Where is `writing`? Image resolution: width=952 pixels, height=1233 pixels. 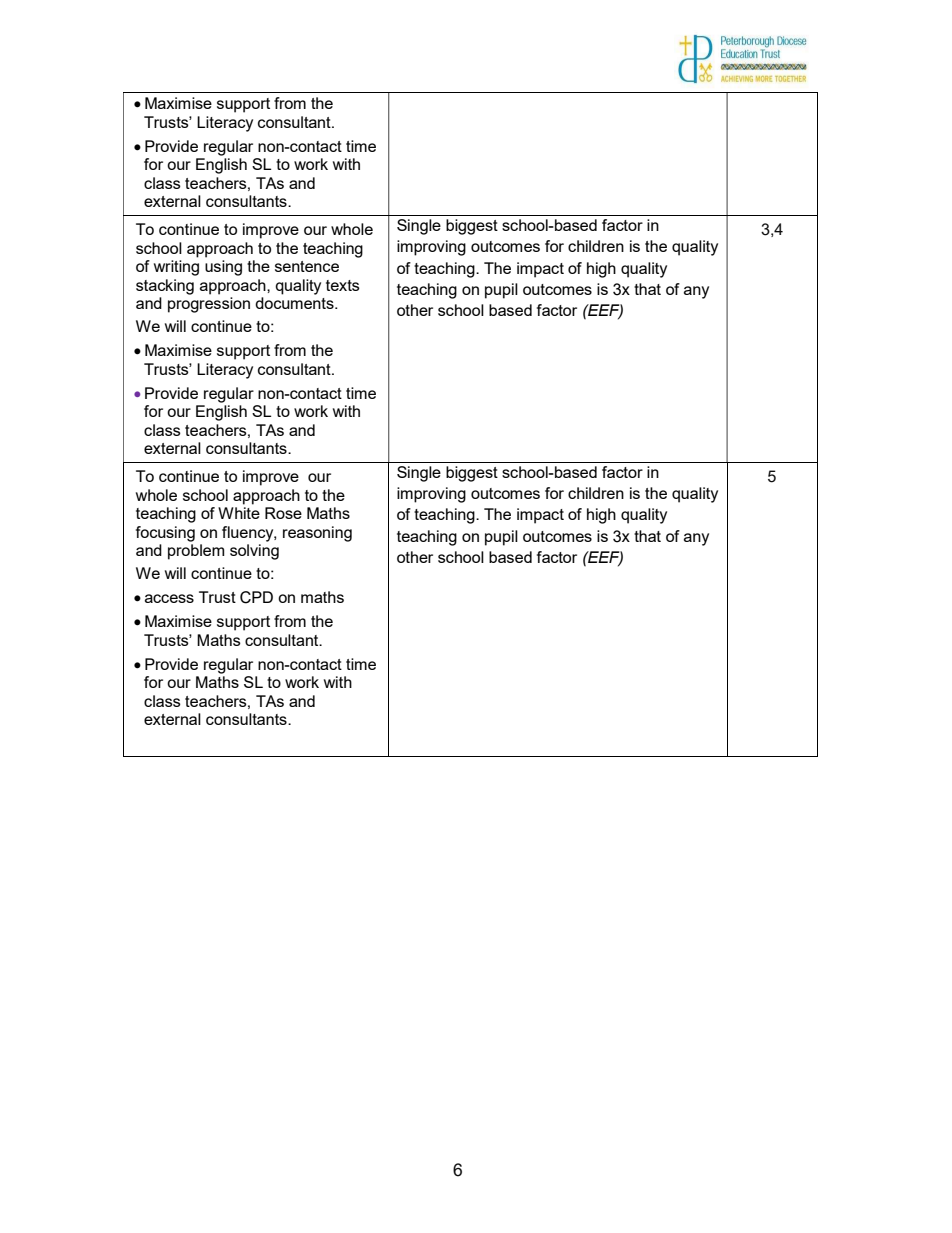
writing is located at coordinates (176, 268).
